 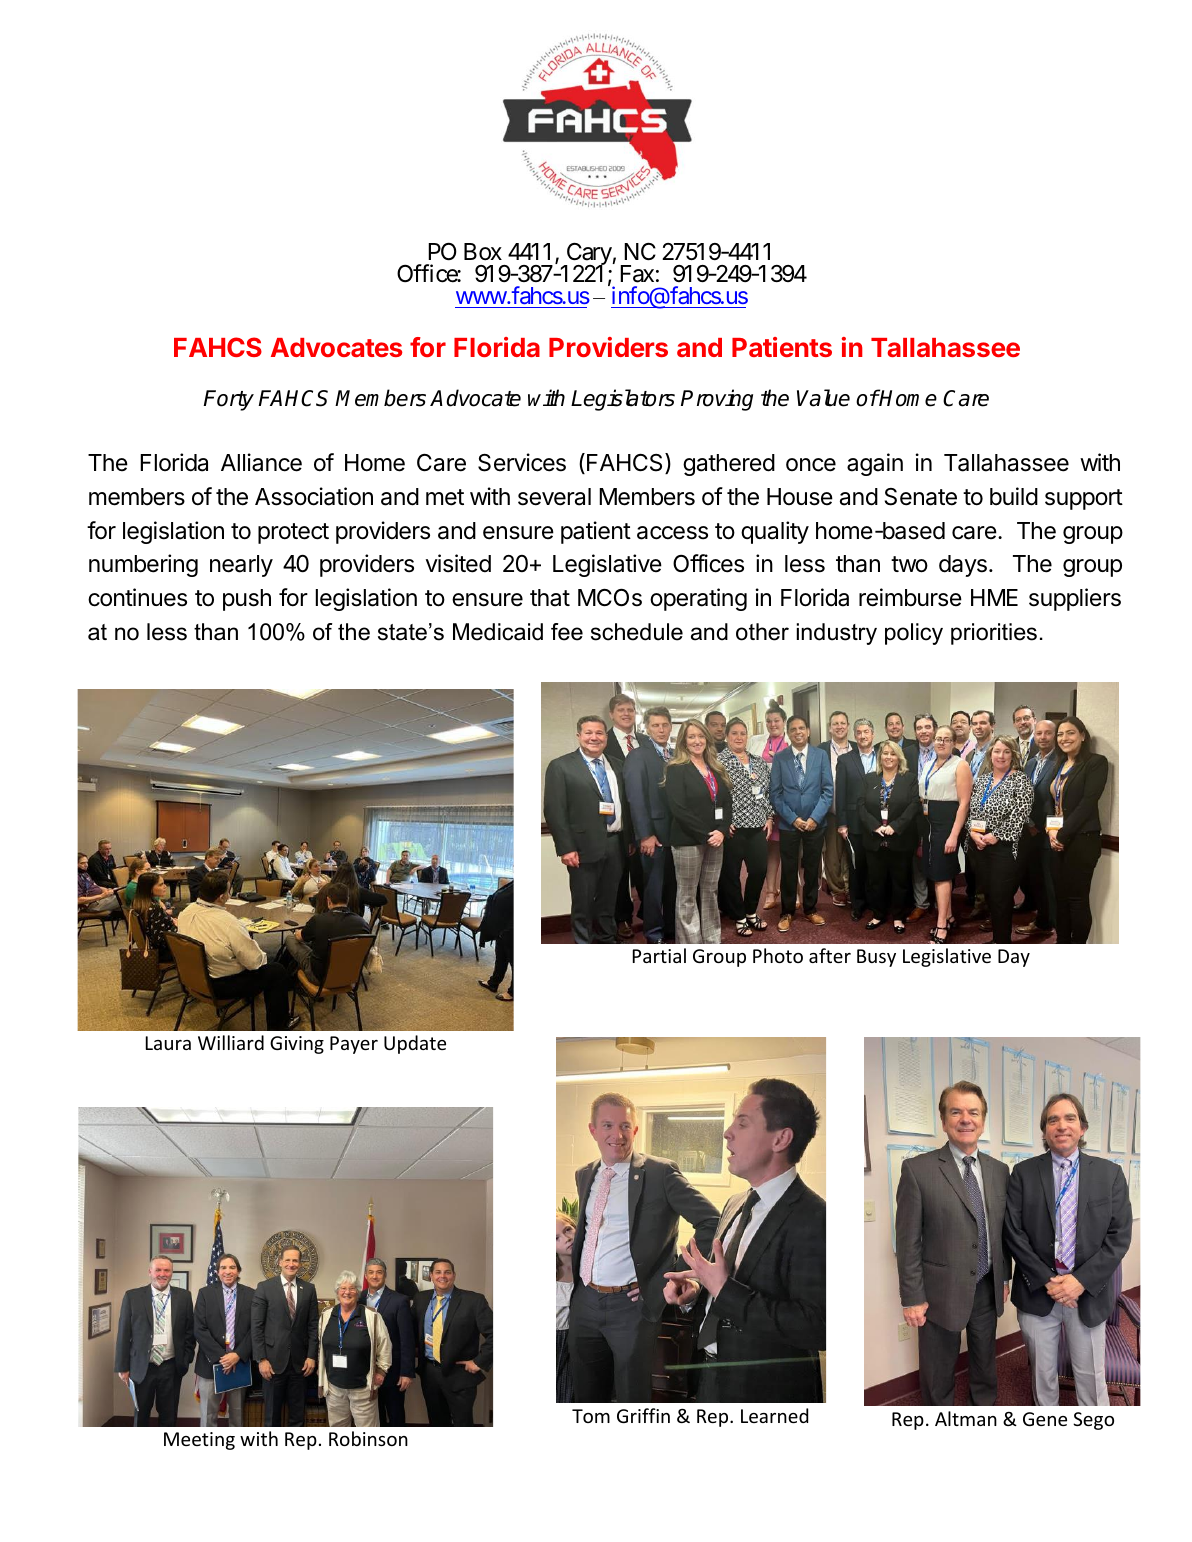 What do you see at coordinates (994, 634) in the screenshot?
I see `priorities` at bounding box center [994, 634].
